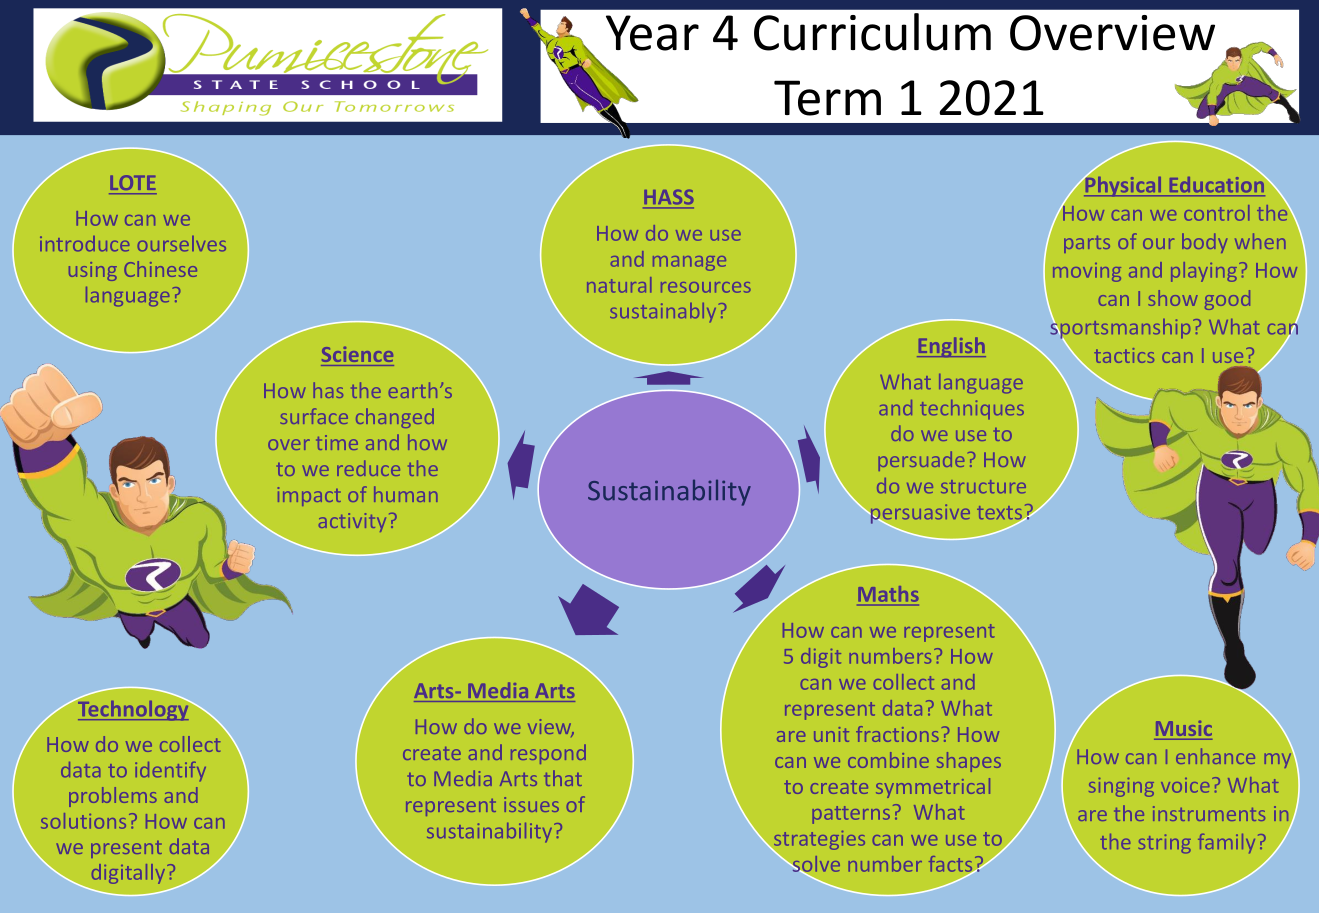 This page has height=913, width=1319. I want to click on sustainably, so click(663, 312).
